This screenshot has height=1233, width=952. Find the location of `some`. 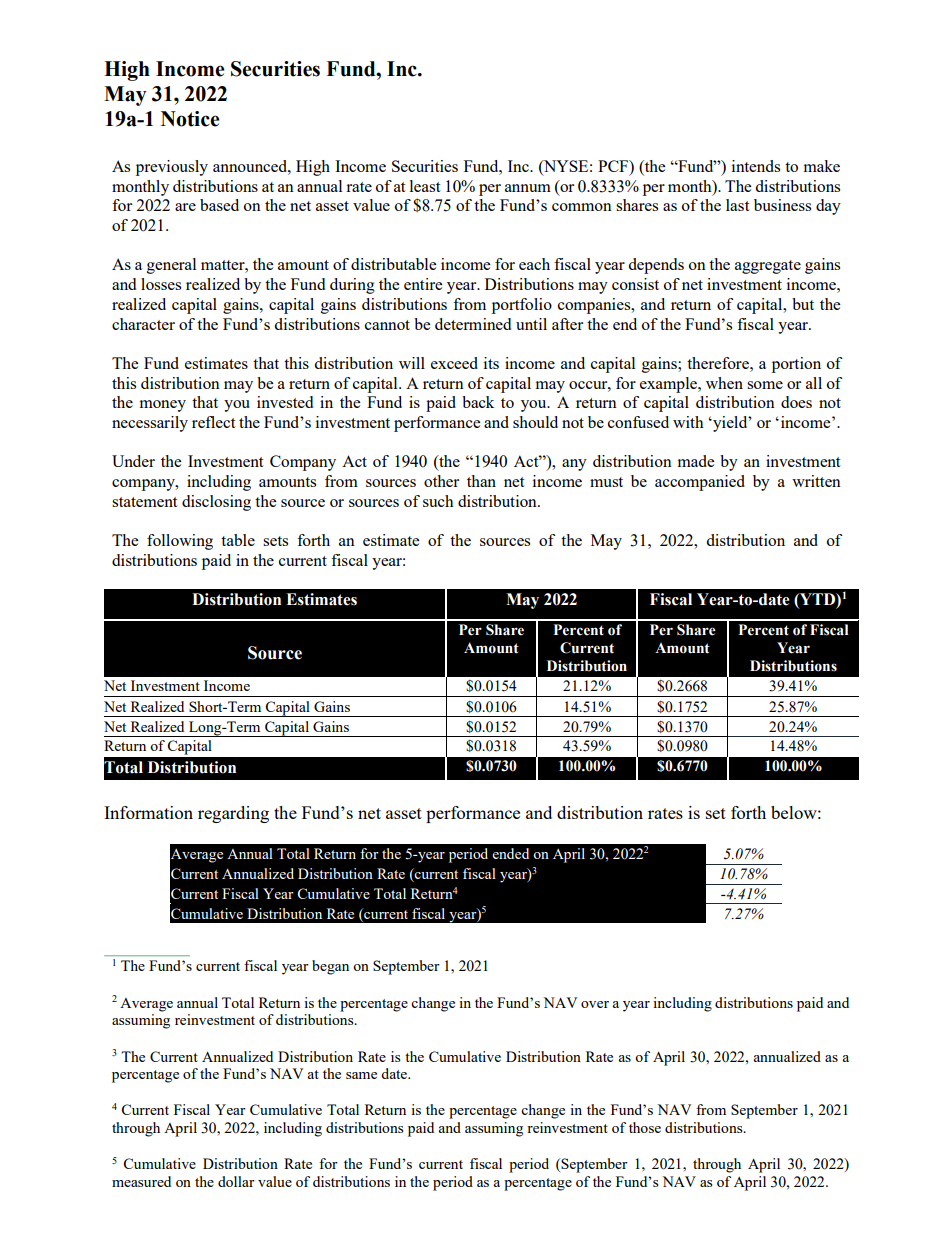

some is located at coordinates (765, 385).
